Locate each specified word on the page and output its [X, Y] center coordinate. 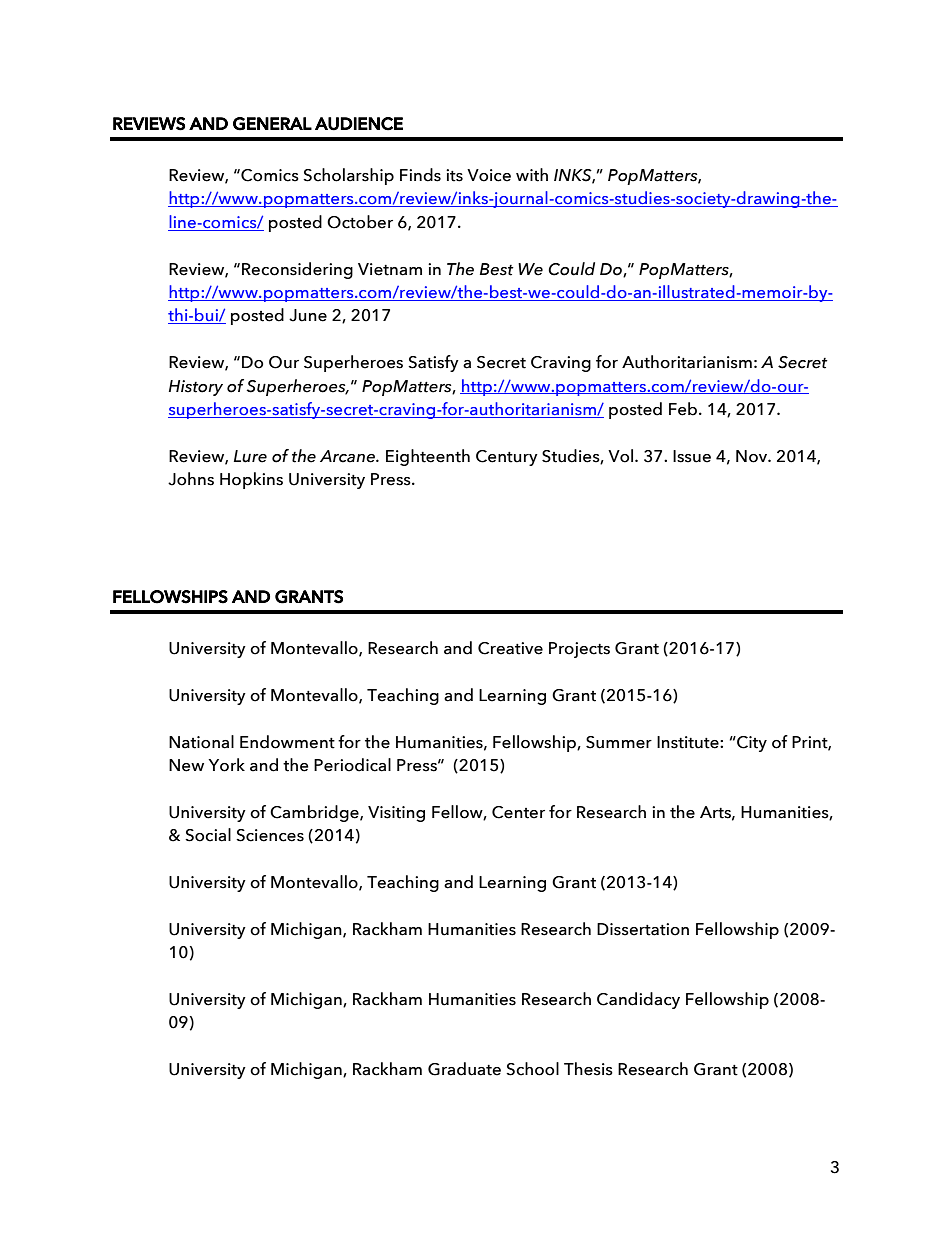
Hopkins [251, 480]
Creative [510, 648]
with [532, 175]
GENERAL [272, 124]
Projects [579, 650]
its [454, 175]
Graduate [464, 1069]
